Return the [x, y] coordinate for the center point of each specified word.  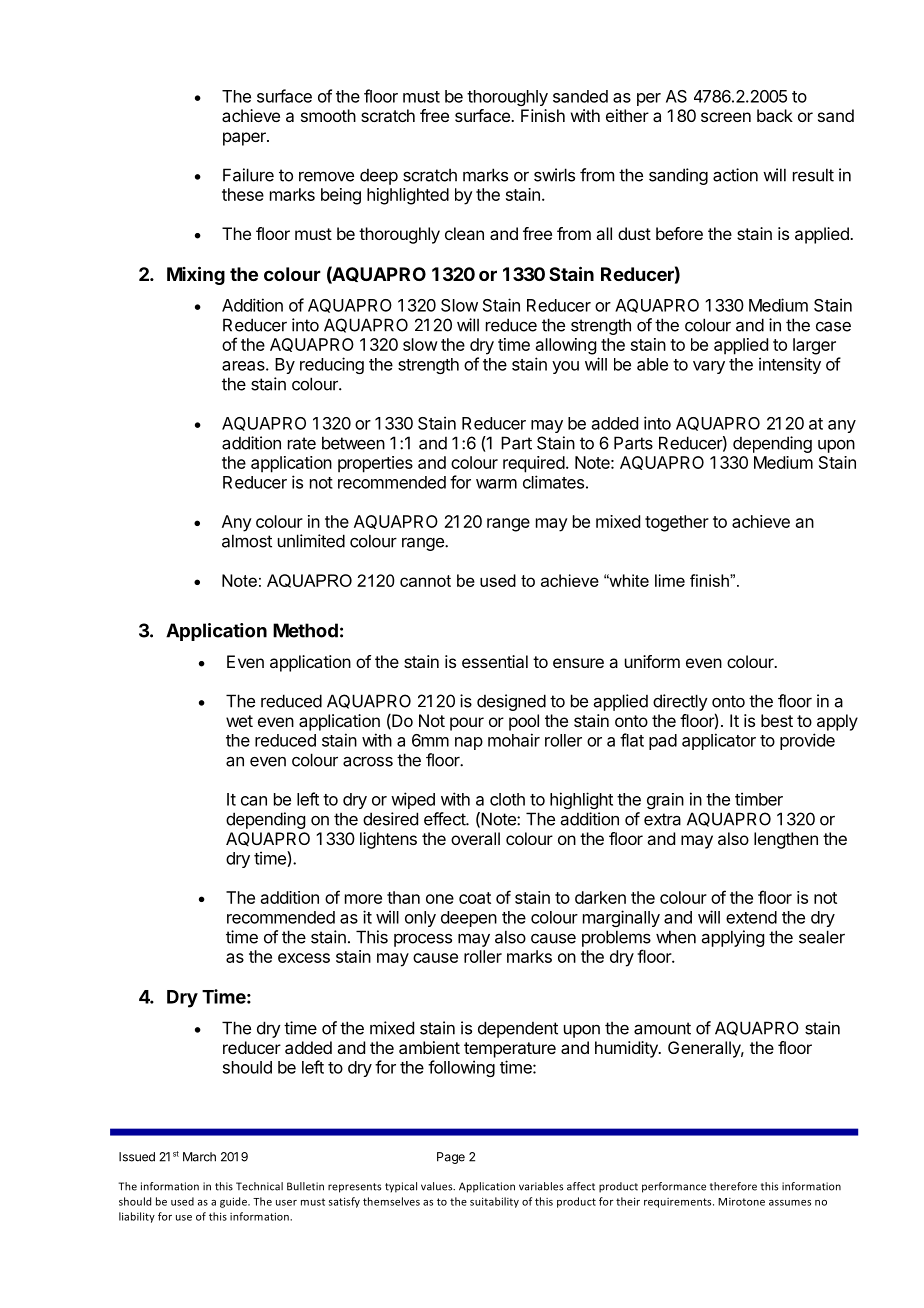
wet [239, 721]
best [777, 720]
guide [234, 1202]
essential [495, 661]
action [735, 175]
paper [245, 139]
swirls [554, 175]
